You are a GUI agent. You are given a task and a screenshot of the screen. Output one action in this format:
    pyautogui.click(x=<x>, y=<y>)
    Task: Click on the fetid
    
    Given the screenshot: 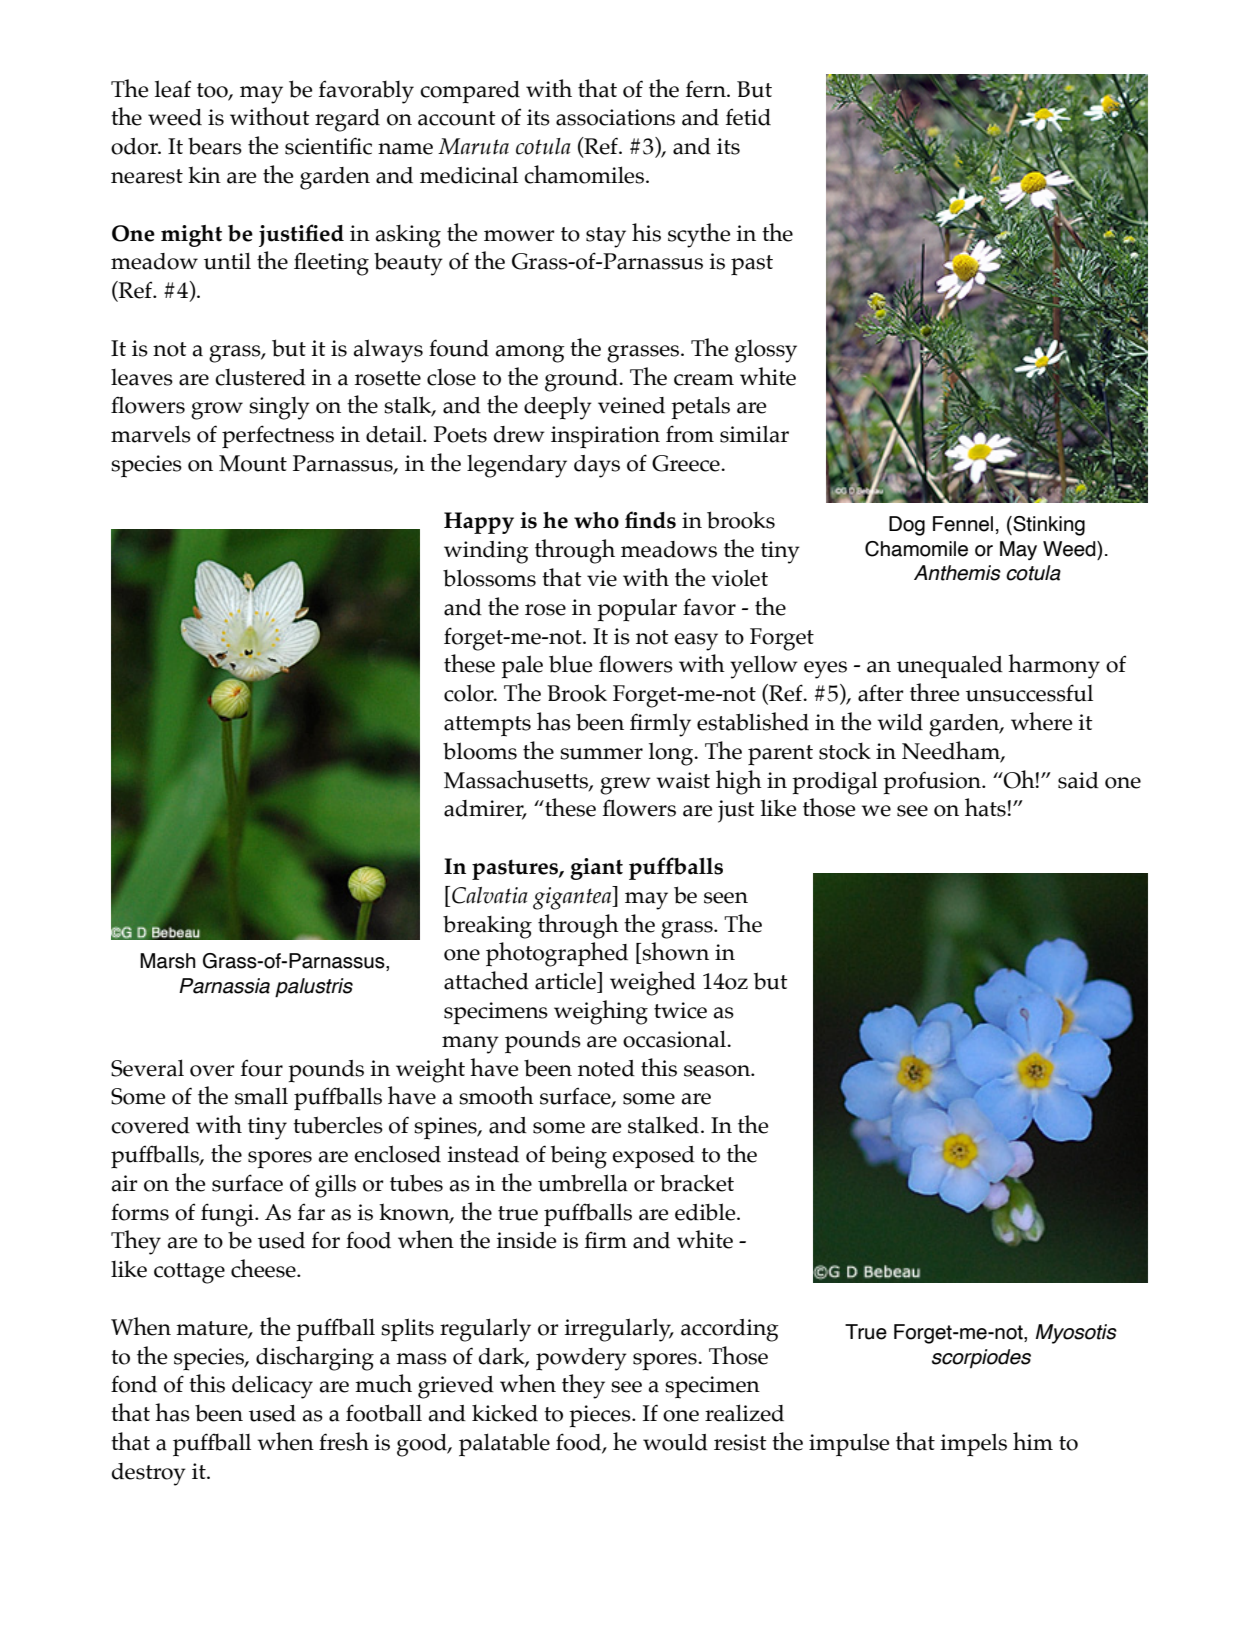 What is the action you would take?
    pyautogui.click(x=748, y=117)
